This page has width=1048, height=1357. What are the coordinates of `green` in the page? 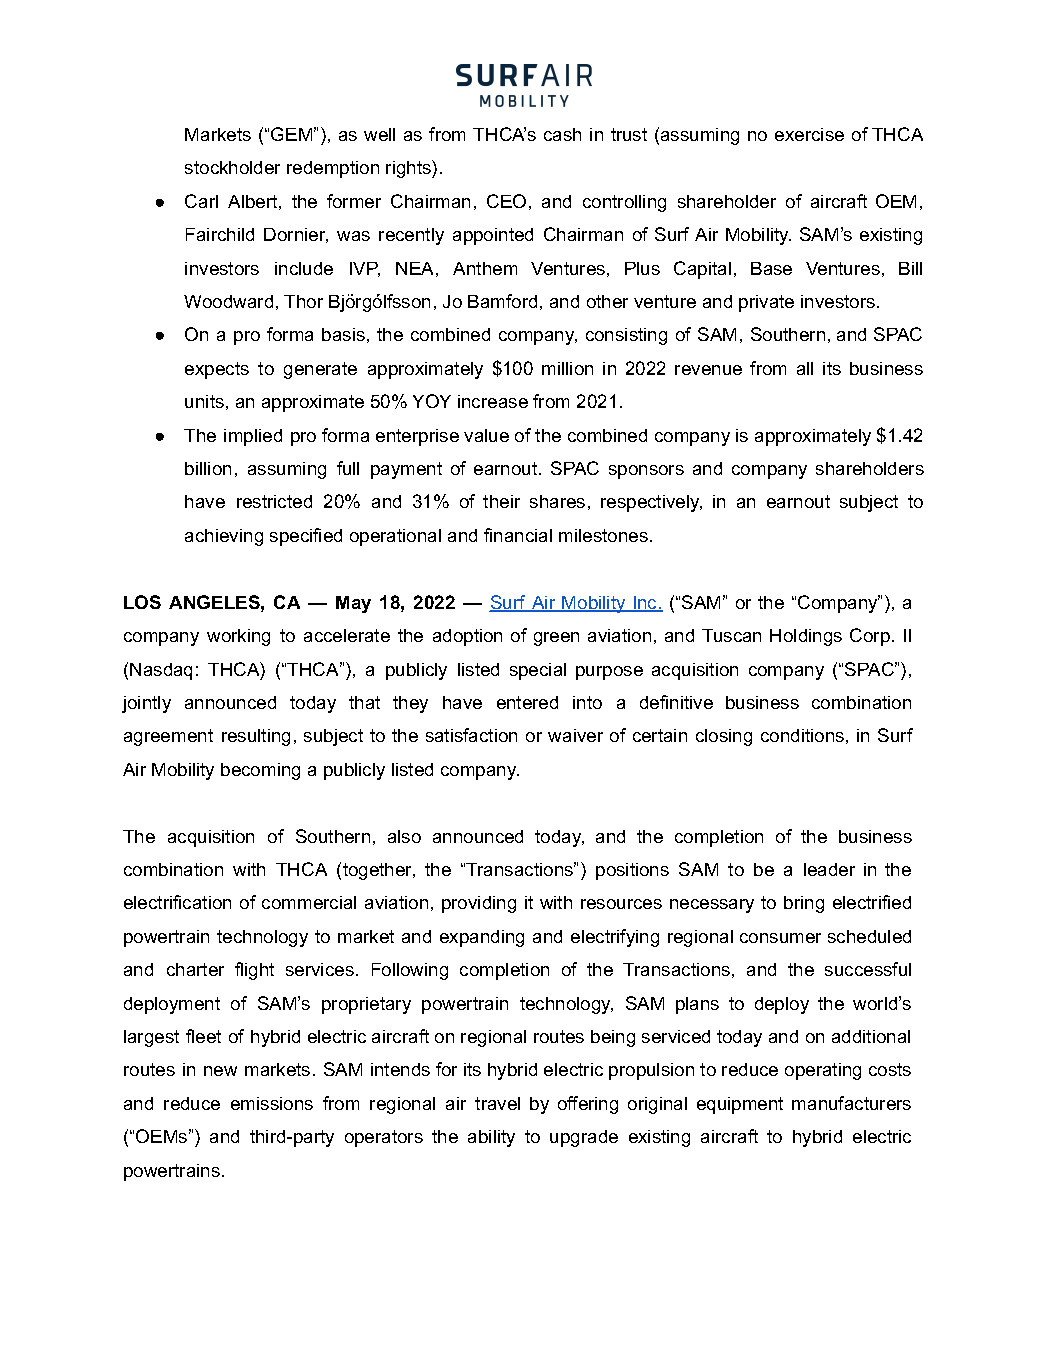 It's located at (556, 639).
